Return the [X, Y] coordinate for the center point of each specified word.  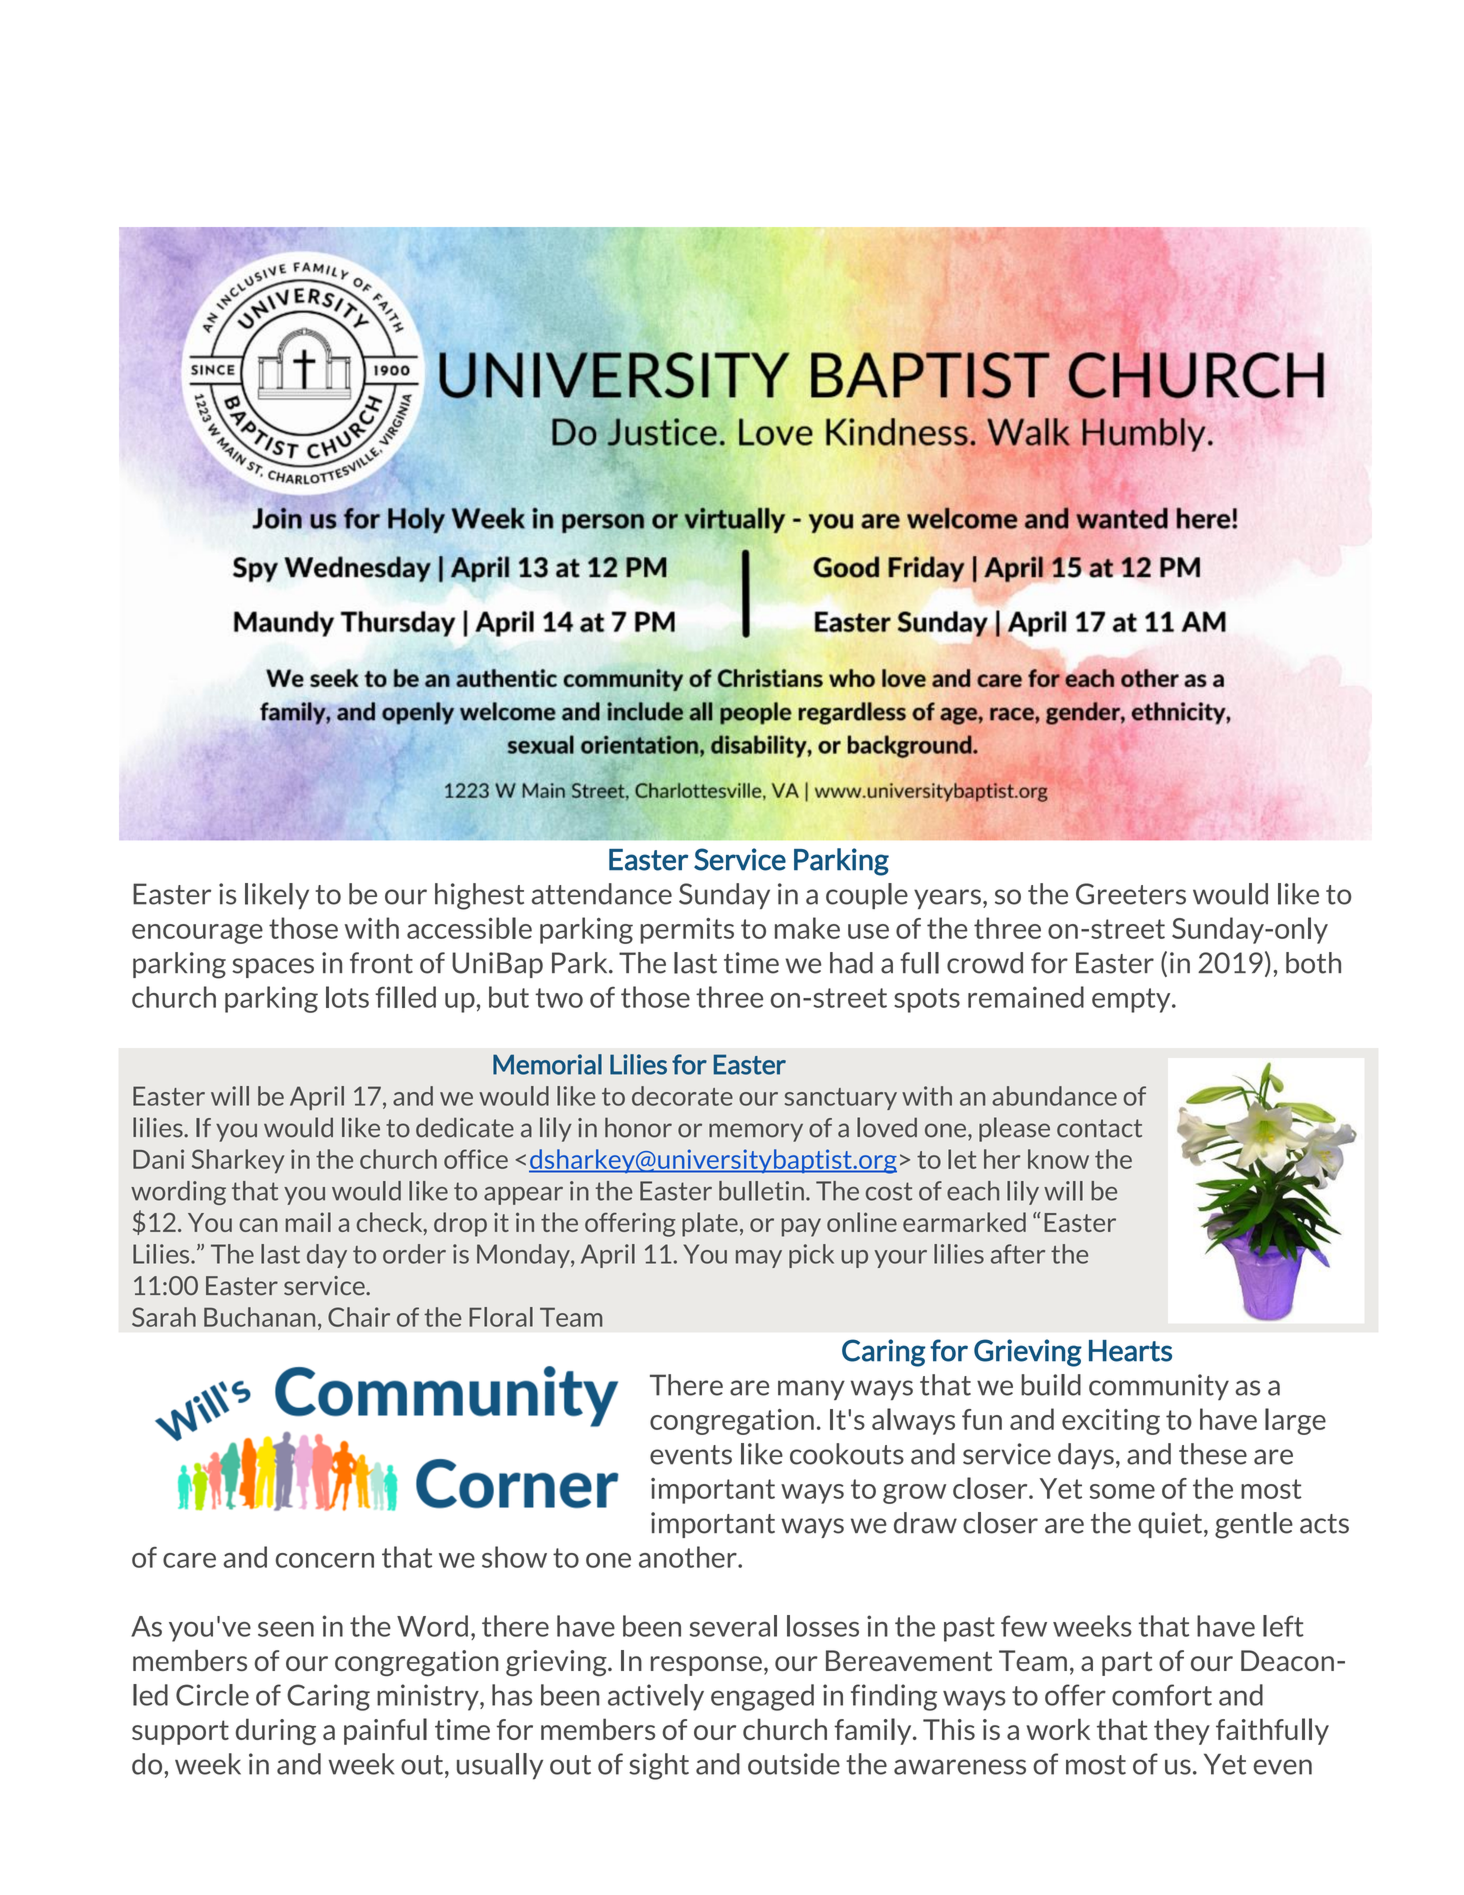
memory [756, 1132]
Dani [158, 1159]
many [811, 1390]
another [689, 1557]
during [276, 1731]
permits [687, 931]
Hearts [1130, 1351]
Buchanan [259, 1317]
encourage [197, 934]
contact [1099, 1128]
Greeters [1131, 894]
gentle [1254, 1525]
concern [324, 1560]
